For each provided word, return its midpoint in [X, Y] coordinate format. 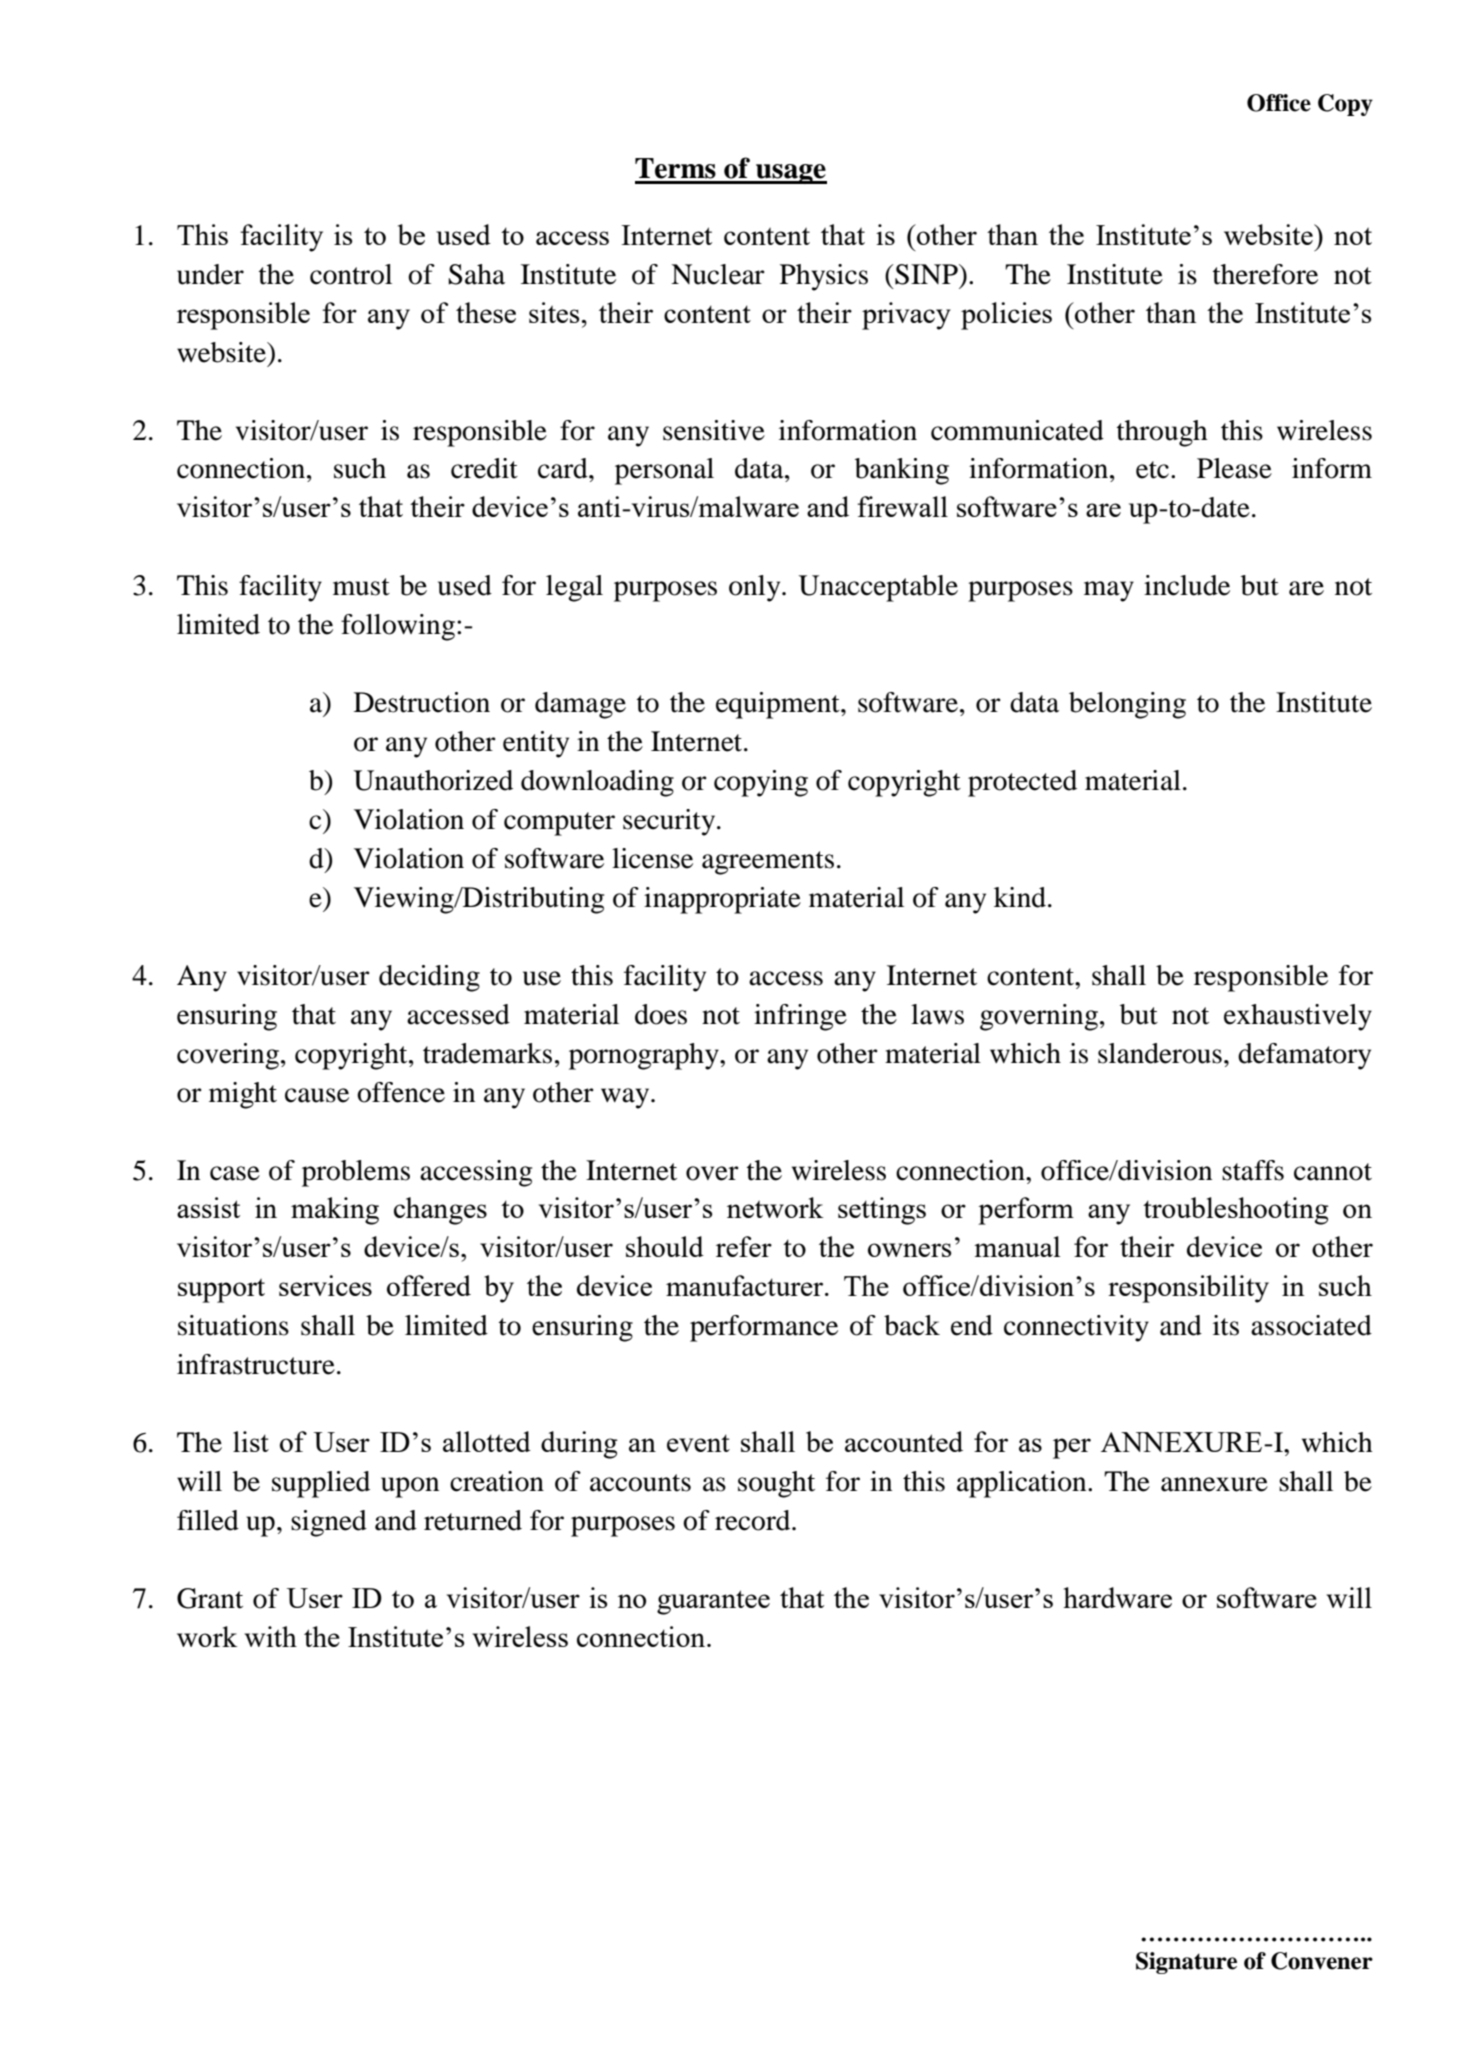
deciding [429, 978]
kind [1020, 897]
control [351, 274]
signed [329, 1523]
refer [744, 1246]
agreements [768, 863]
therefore [1265, 274]
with [271, 1636]
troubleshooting [1236, 1211]
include [1187, 585]
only [756, 588]
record [754, 1520]
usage [790, 174]
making [335, 1211]
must [361, 587]
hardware [1117, 1597]
